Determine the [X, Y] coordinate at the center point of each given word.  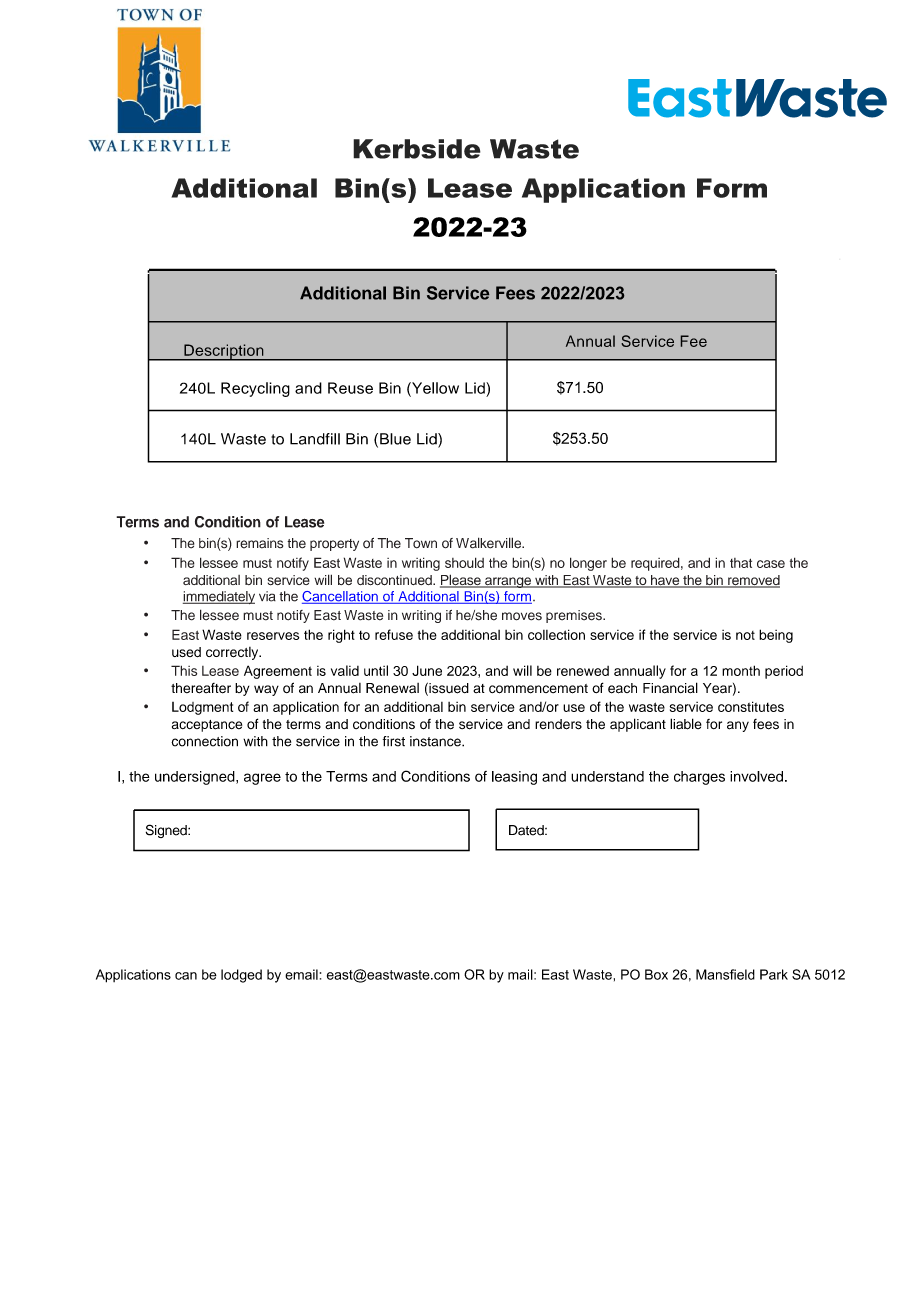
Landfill [315, 439]
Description [224, 352]
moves [522, 616]
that [741, 563]
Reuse [350, 388]
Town [421, 543]
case [771, 564]
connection [204, 741]
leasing [514, 778]
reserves [273, 636]
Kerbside [417, 149]
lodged [241, 976]
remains [259, 543]
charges [699, 778]
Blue [395, 439]
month [741, 670]
